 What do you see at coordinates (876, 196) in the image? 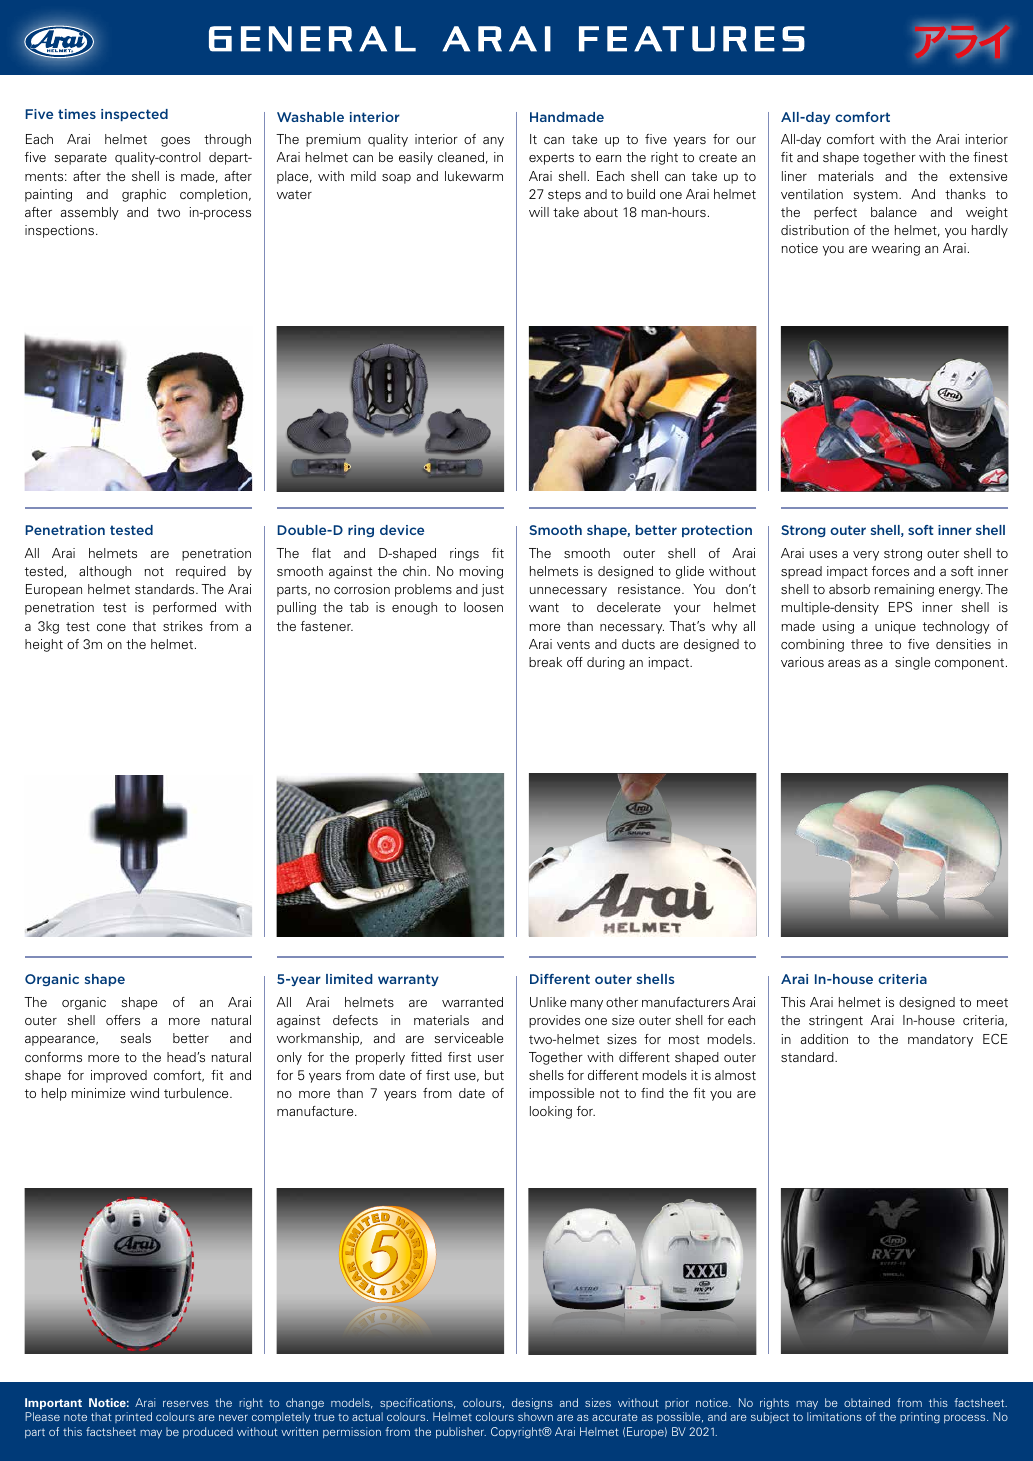
I see `system` at bounding box center [876, 196].
